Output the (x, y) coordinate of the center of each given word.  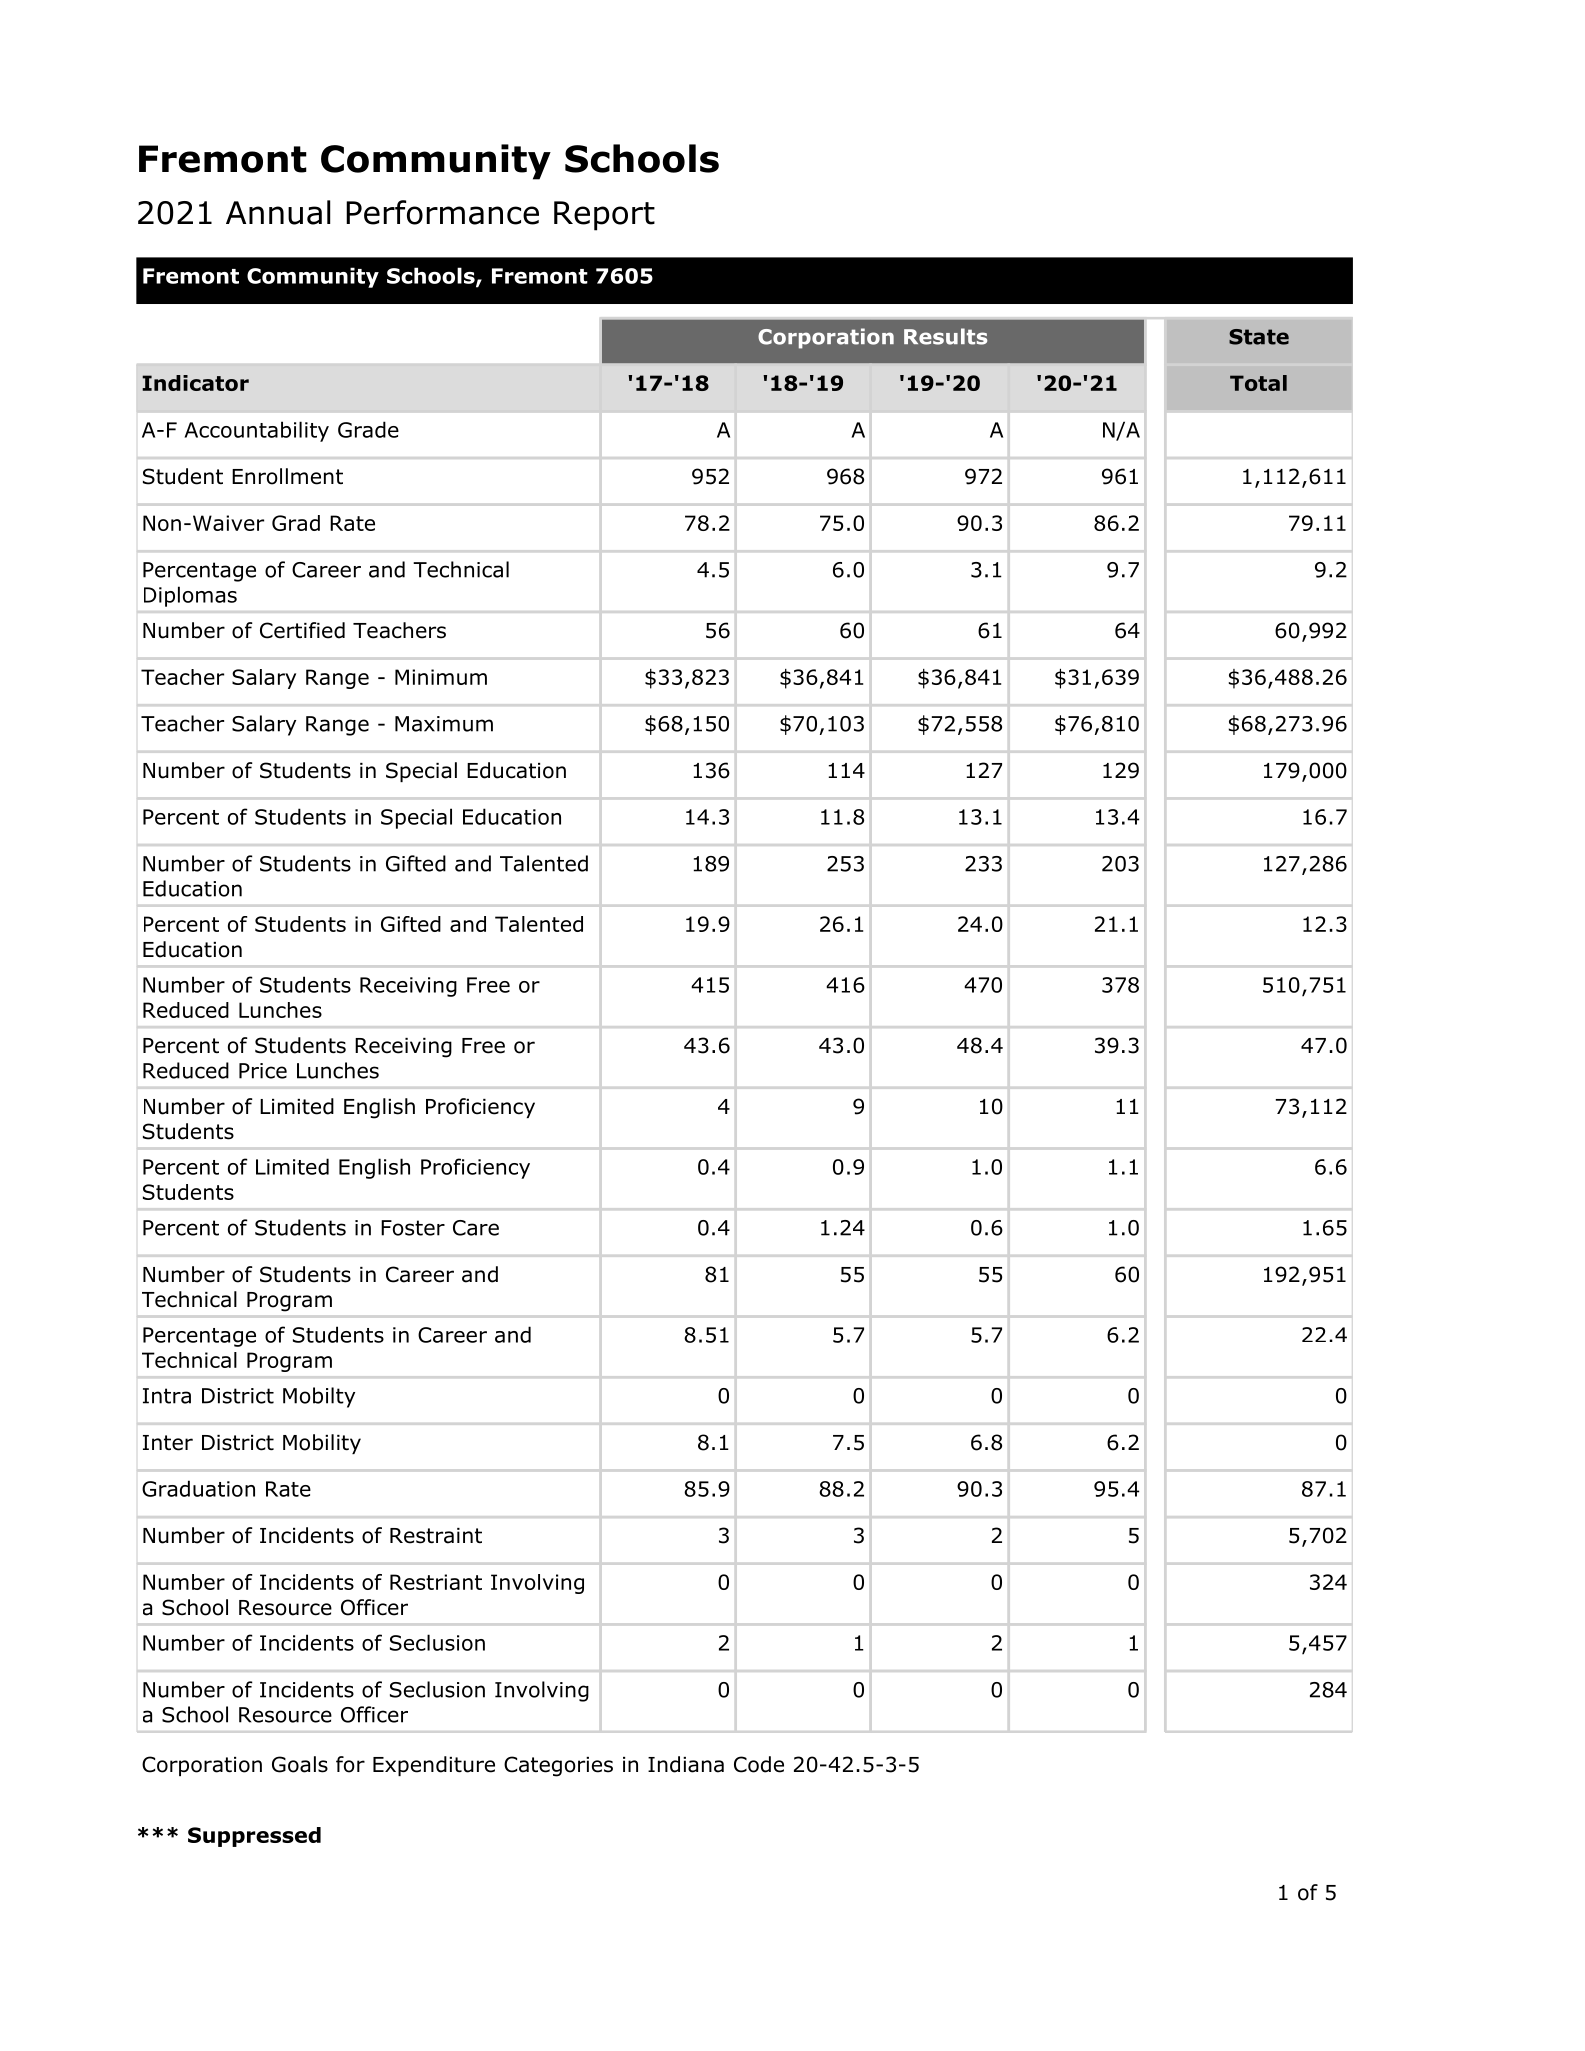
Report (604, 216)
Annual (278, 212)
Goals (300, 1764)
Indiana (686, 1764)
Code (759, 1764)
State (1259, 337)
